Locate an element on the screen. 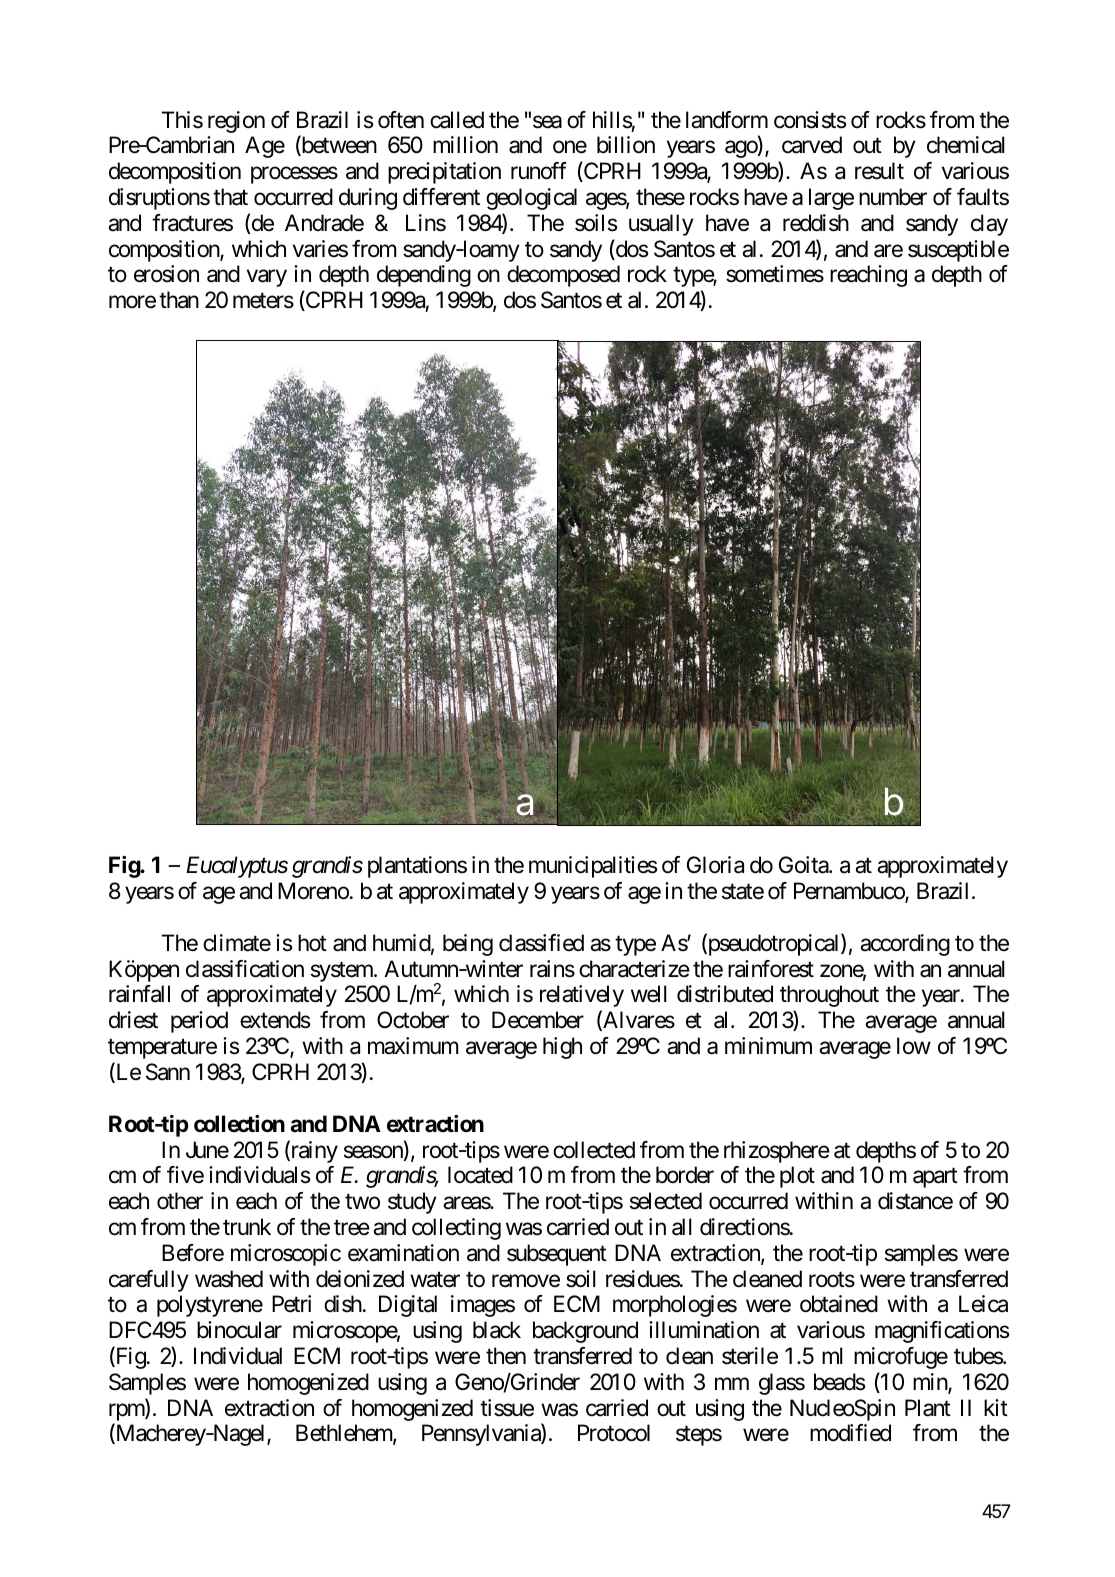  than is located at coordinates (179, 300).
